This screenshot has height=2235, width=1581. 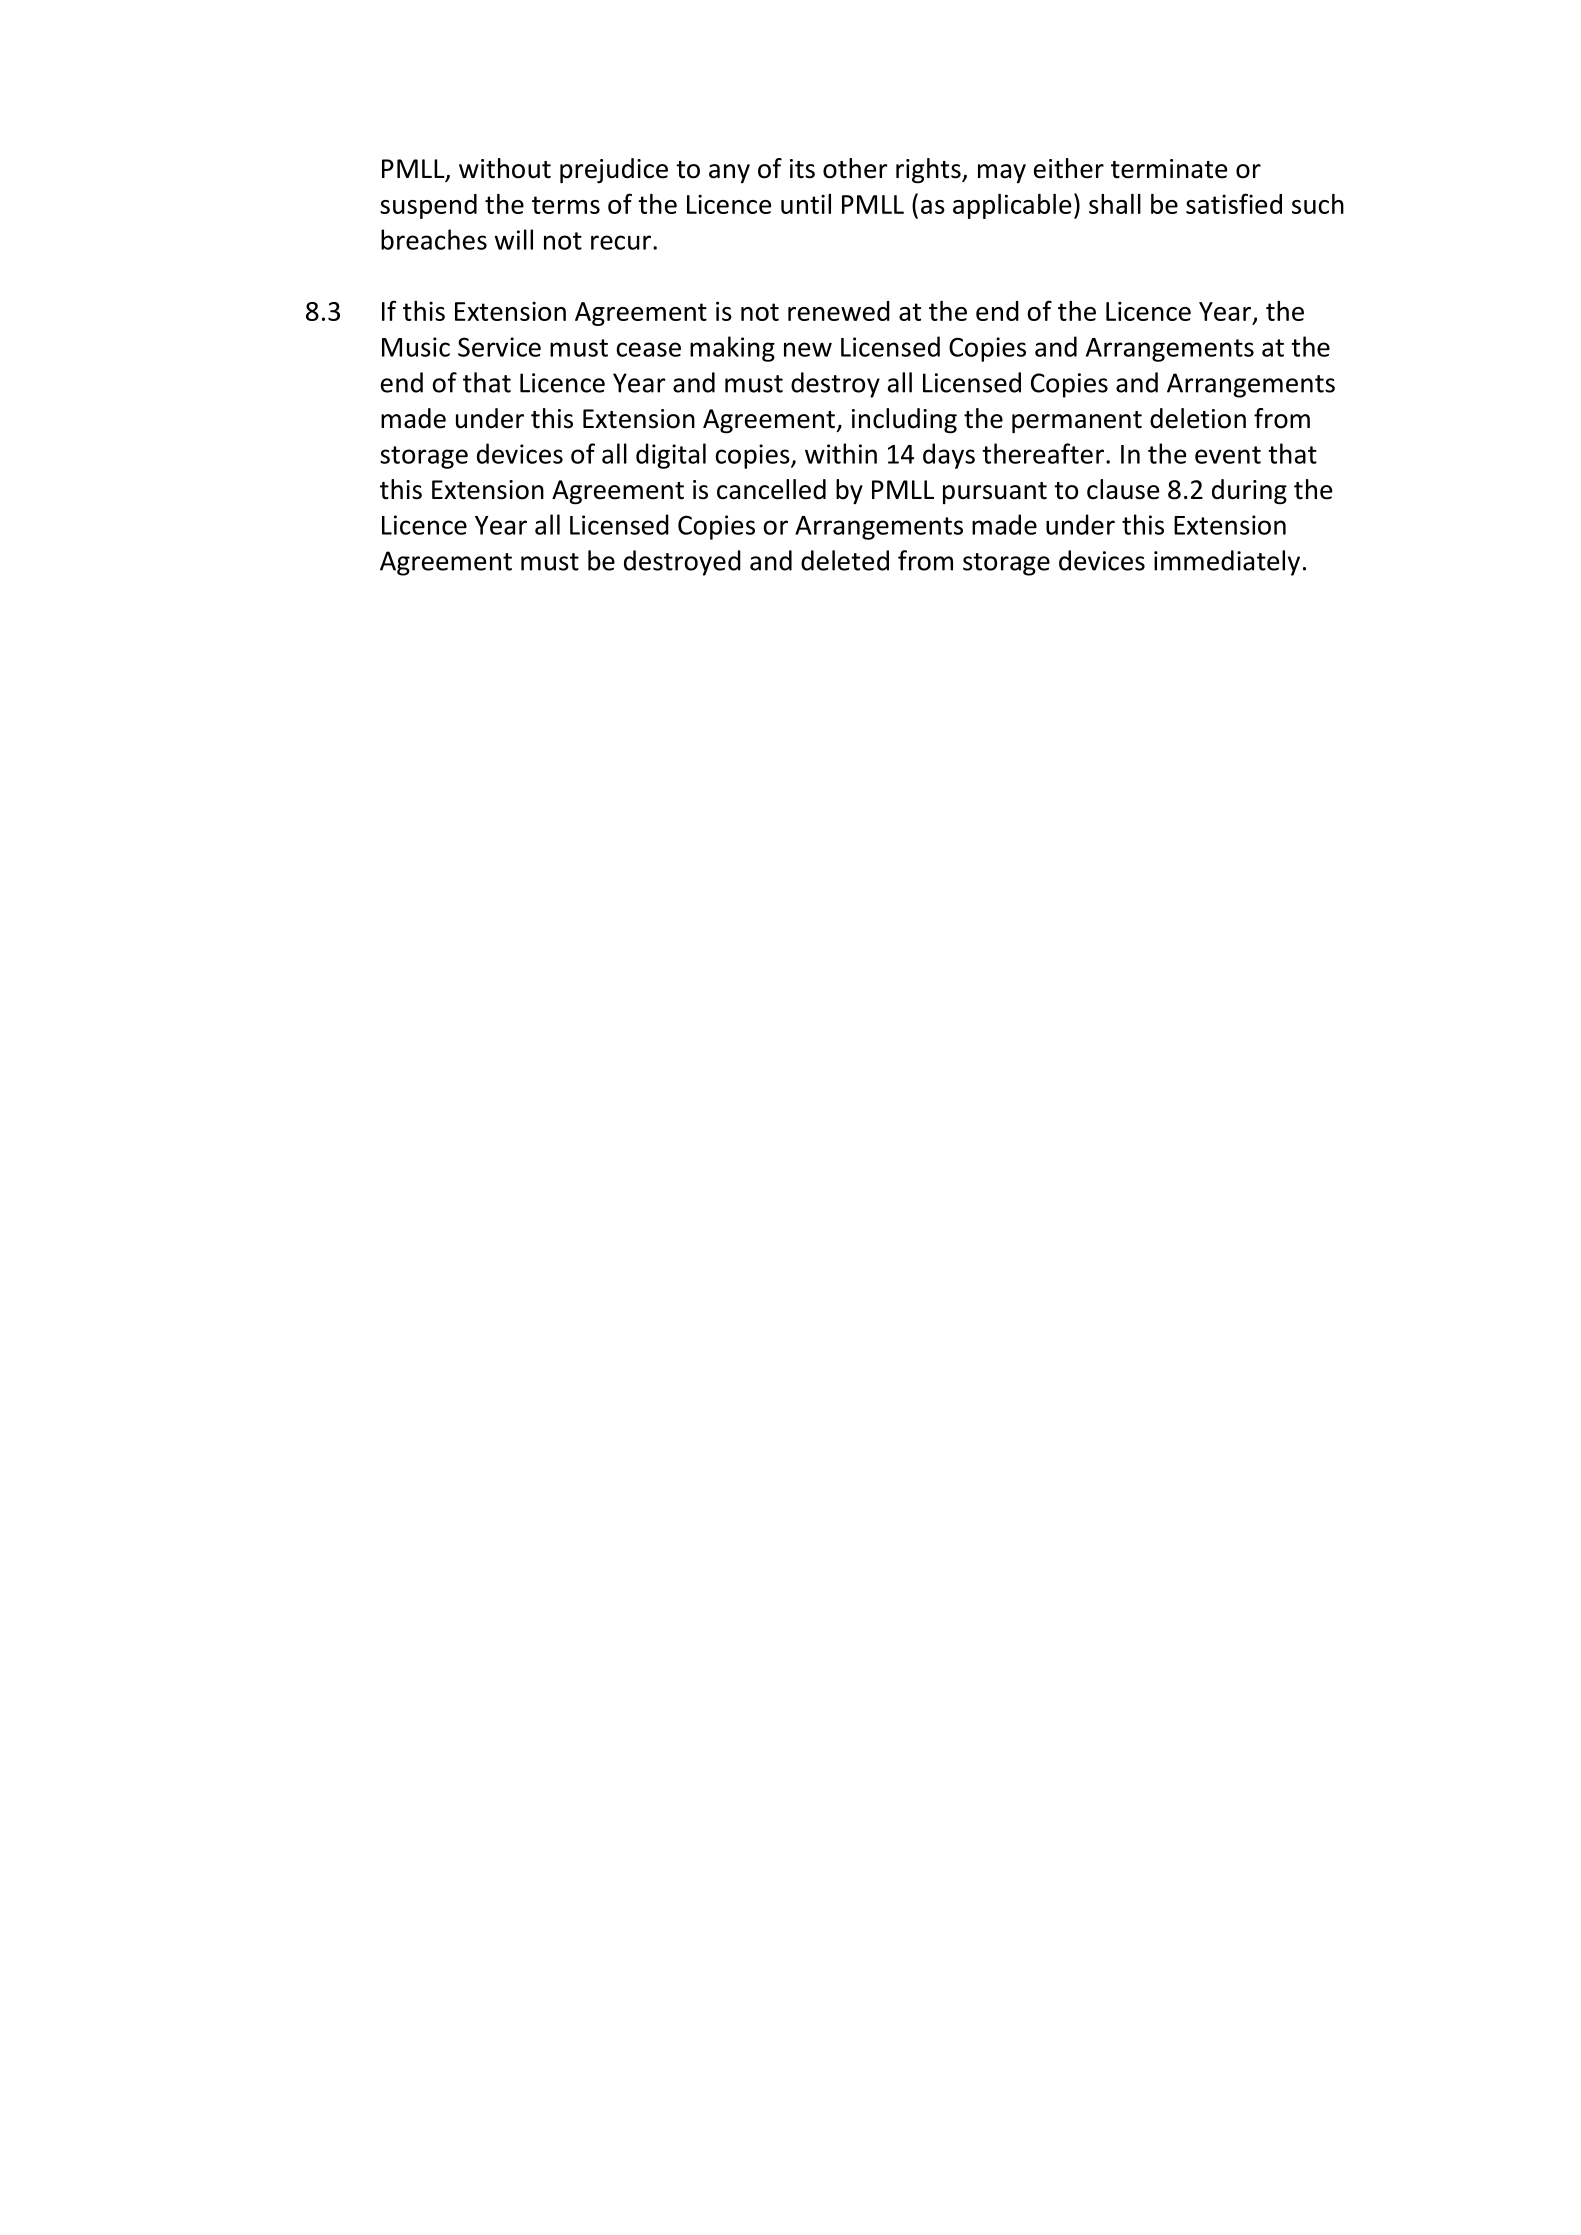 What do you see at coordinates (855, 168) in the screenshot?
I see `other` at bounding box center [855, 168].
